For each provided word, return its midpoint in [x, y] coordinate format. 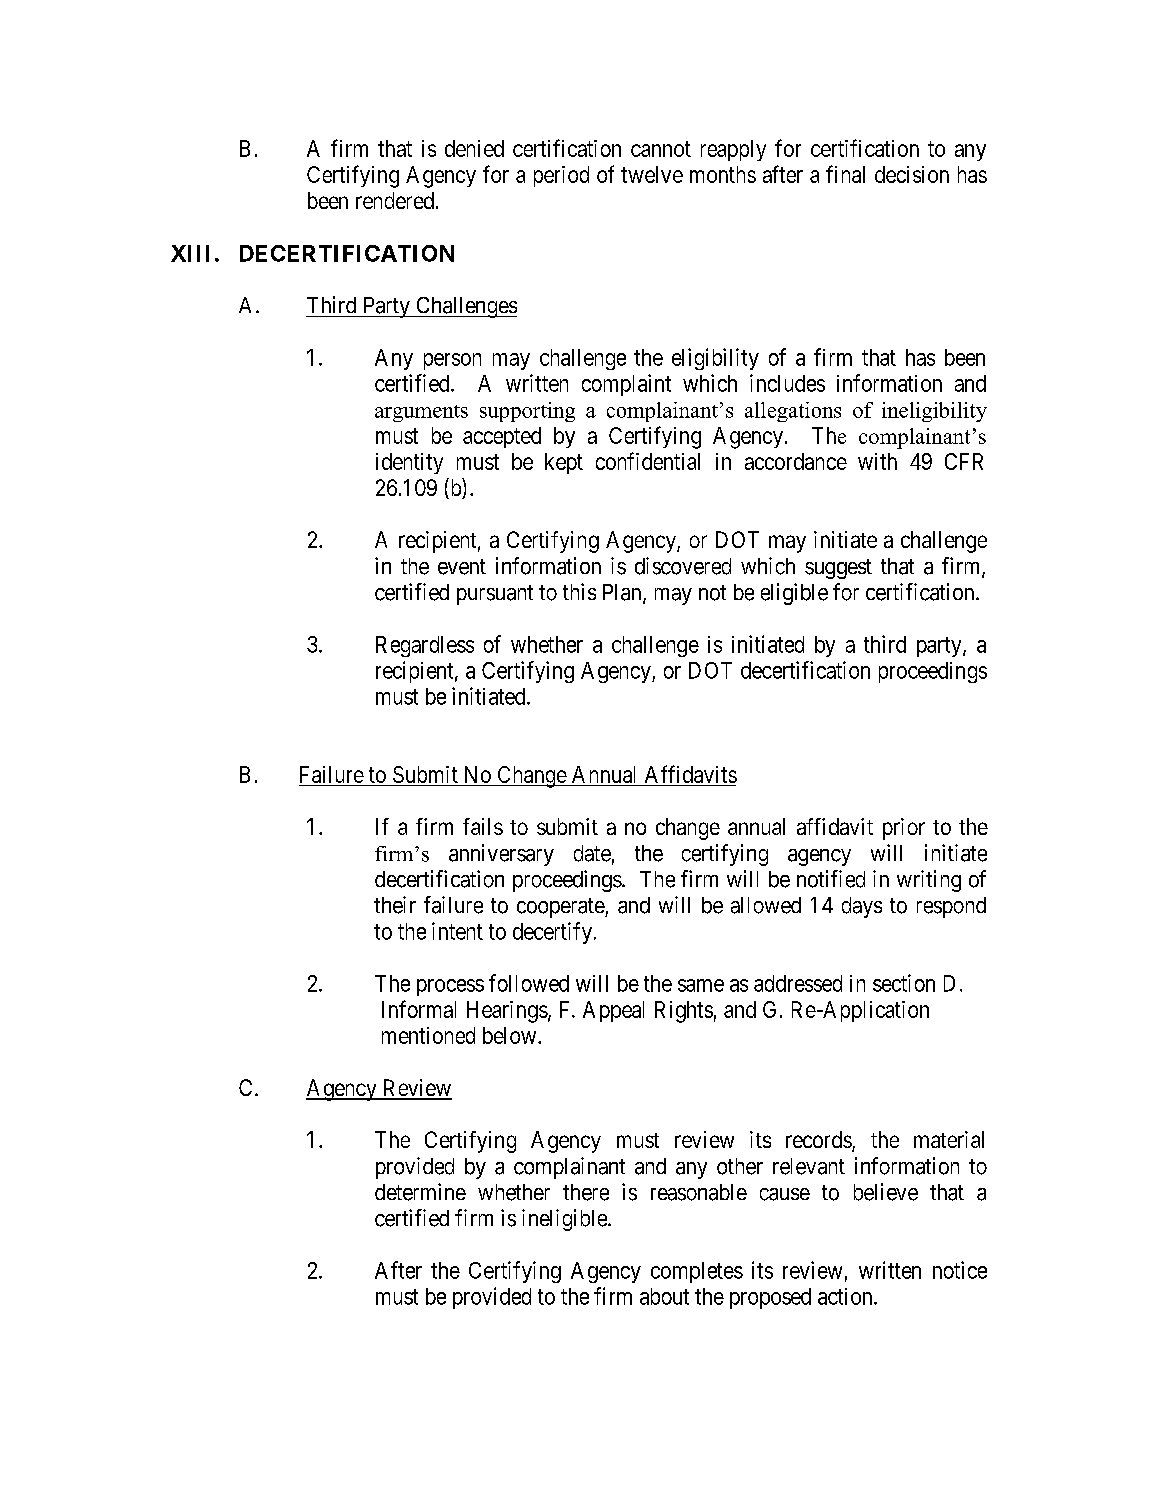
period [561, 176]
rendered [395, 200]
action [846, 1296]
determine [420, 1192]
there [586, 1192]
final [845, 174]
